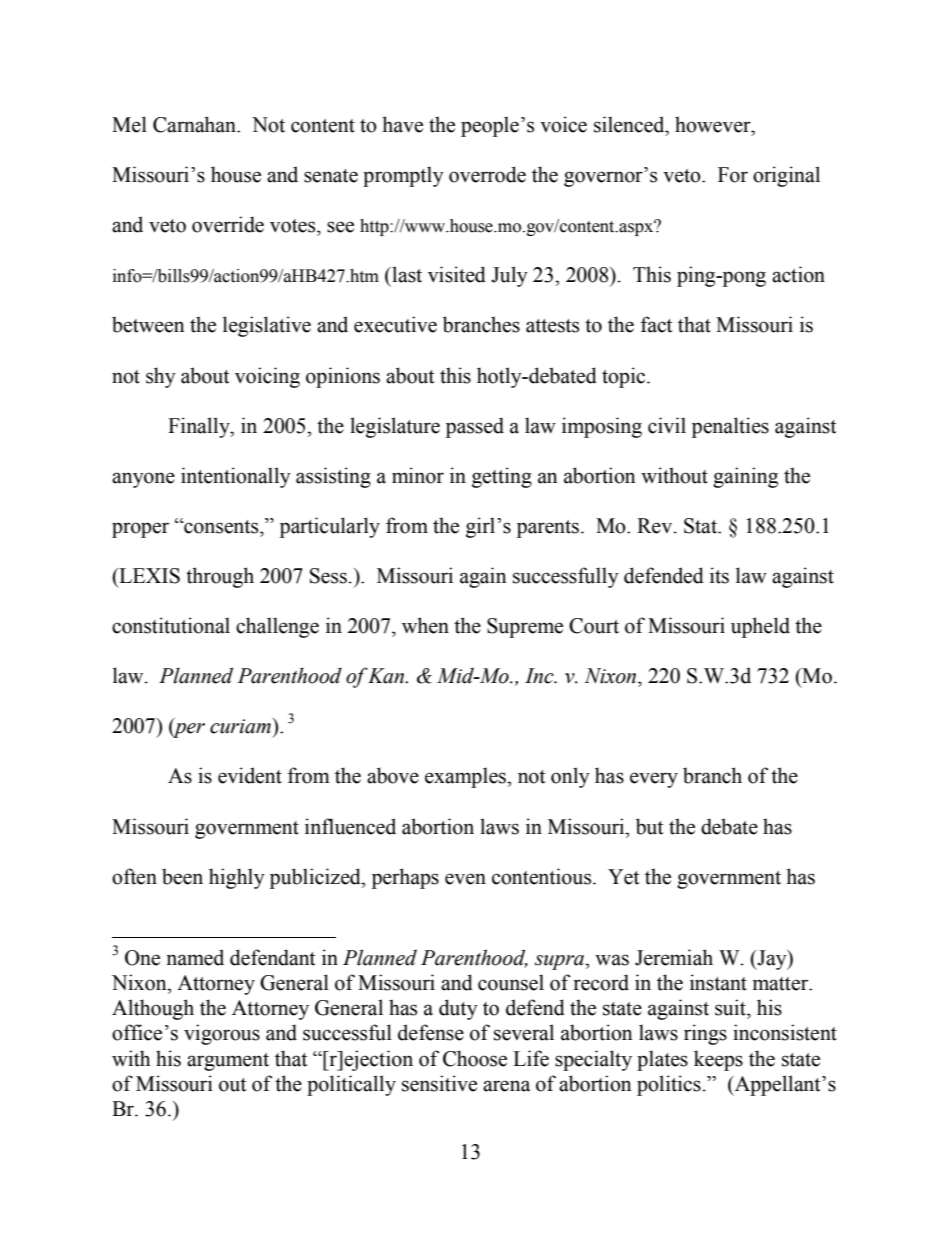 Image resolution: width=952 pixels, height=1233 pixels. I want to click on Carnahan, so click(195, 124).
